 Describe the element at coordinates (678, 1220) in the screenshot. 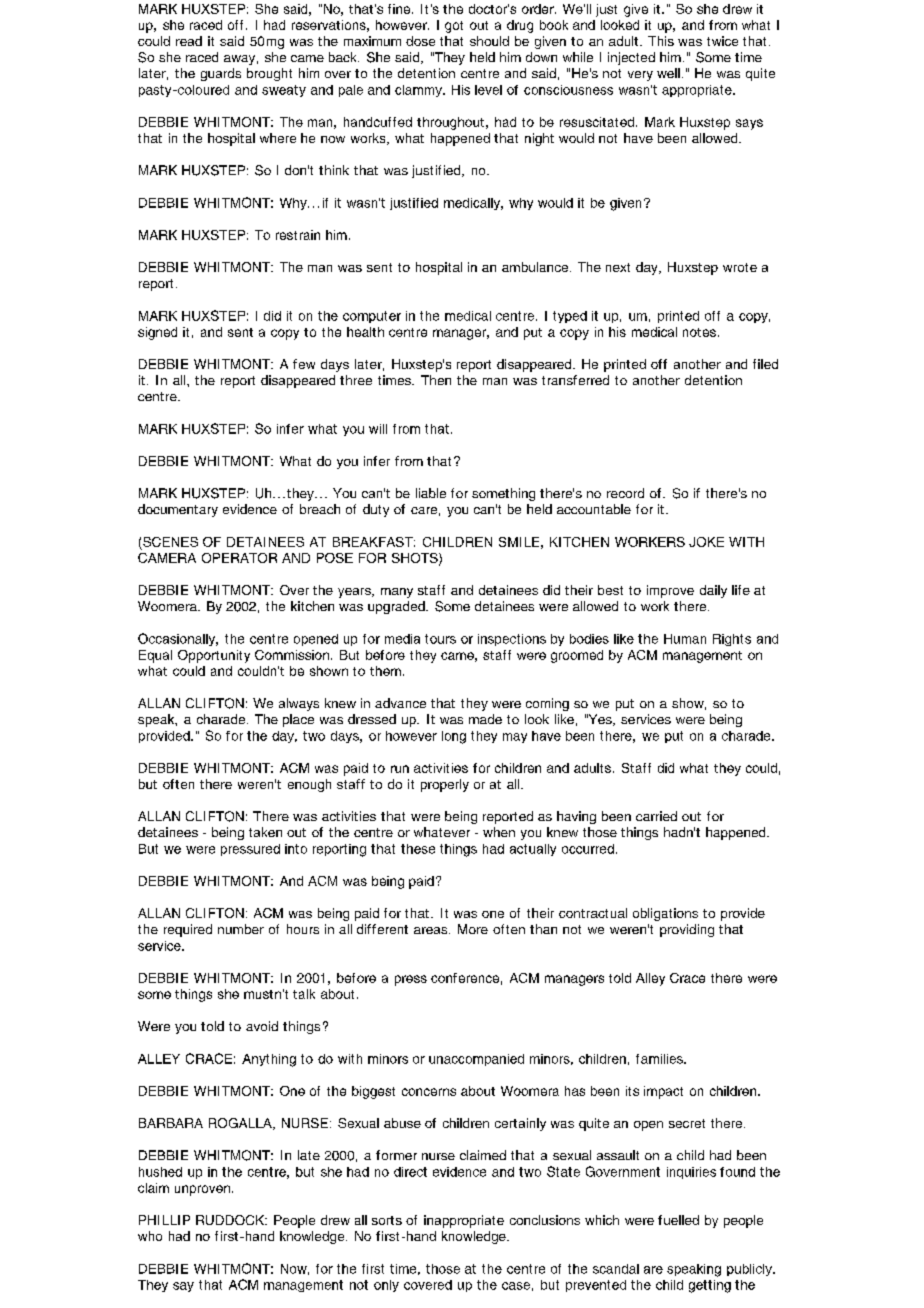

I see `fuelled` at that location.
